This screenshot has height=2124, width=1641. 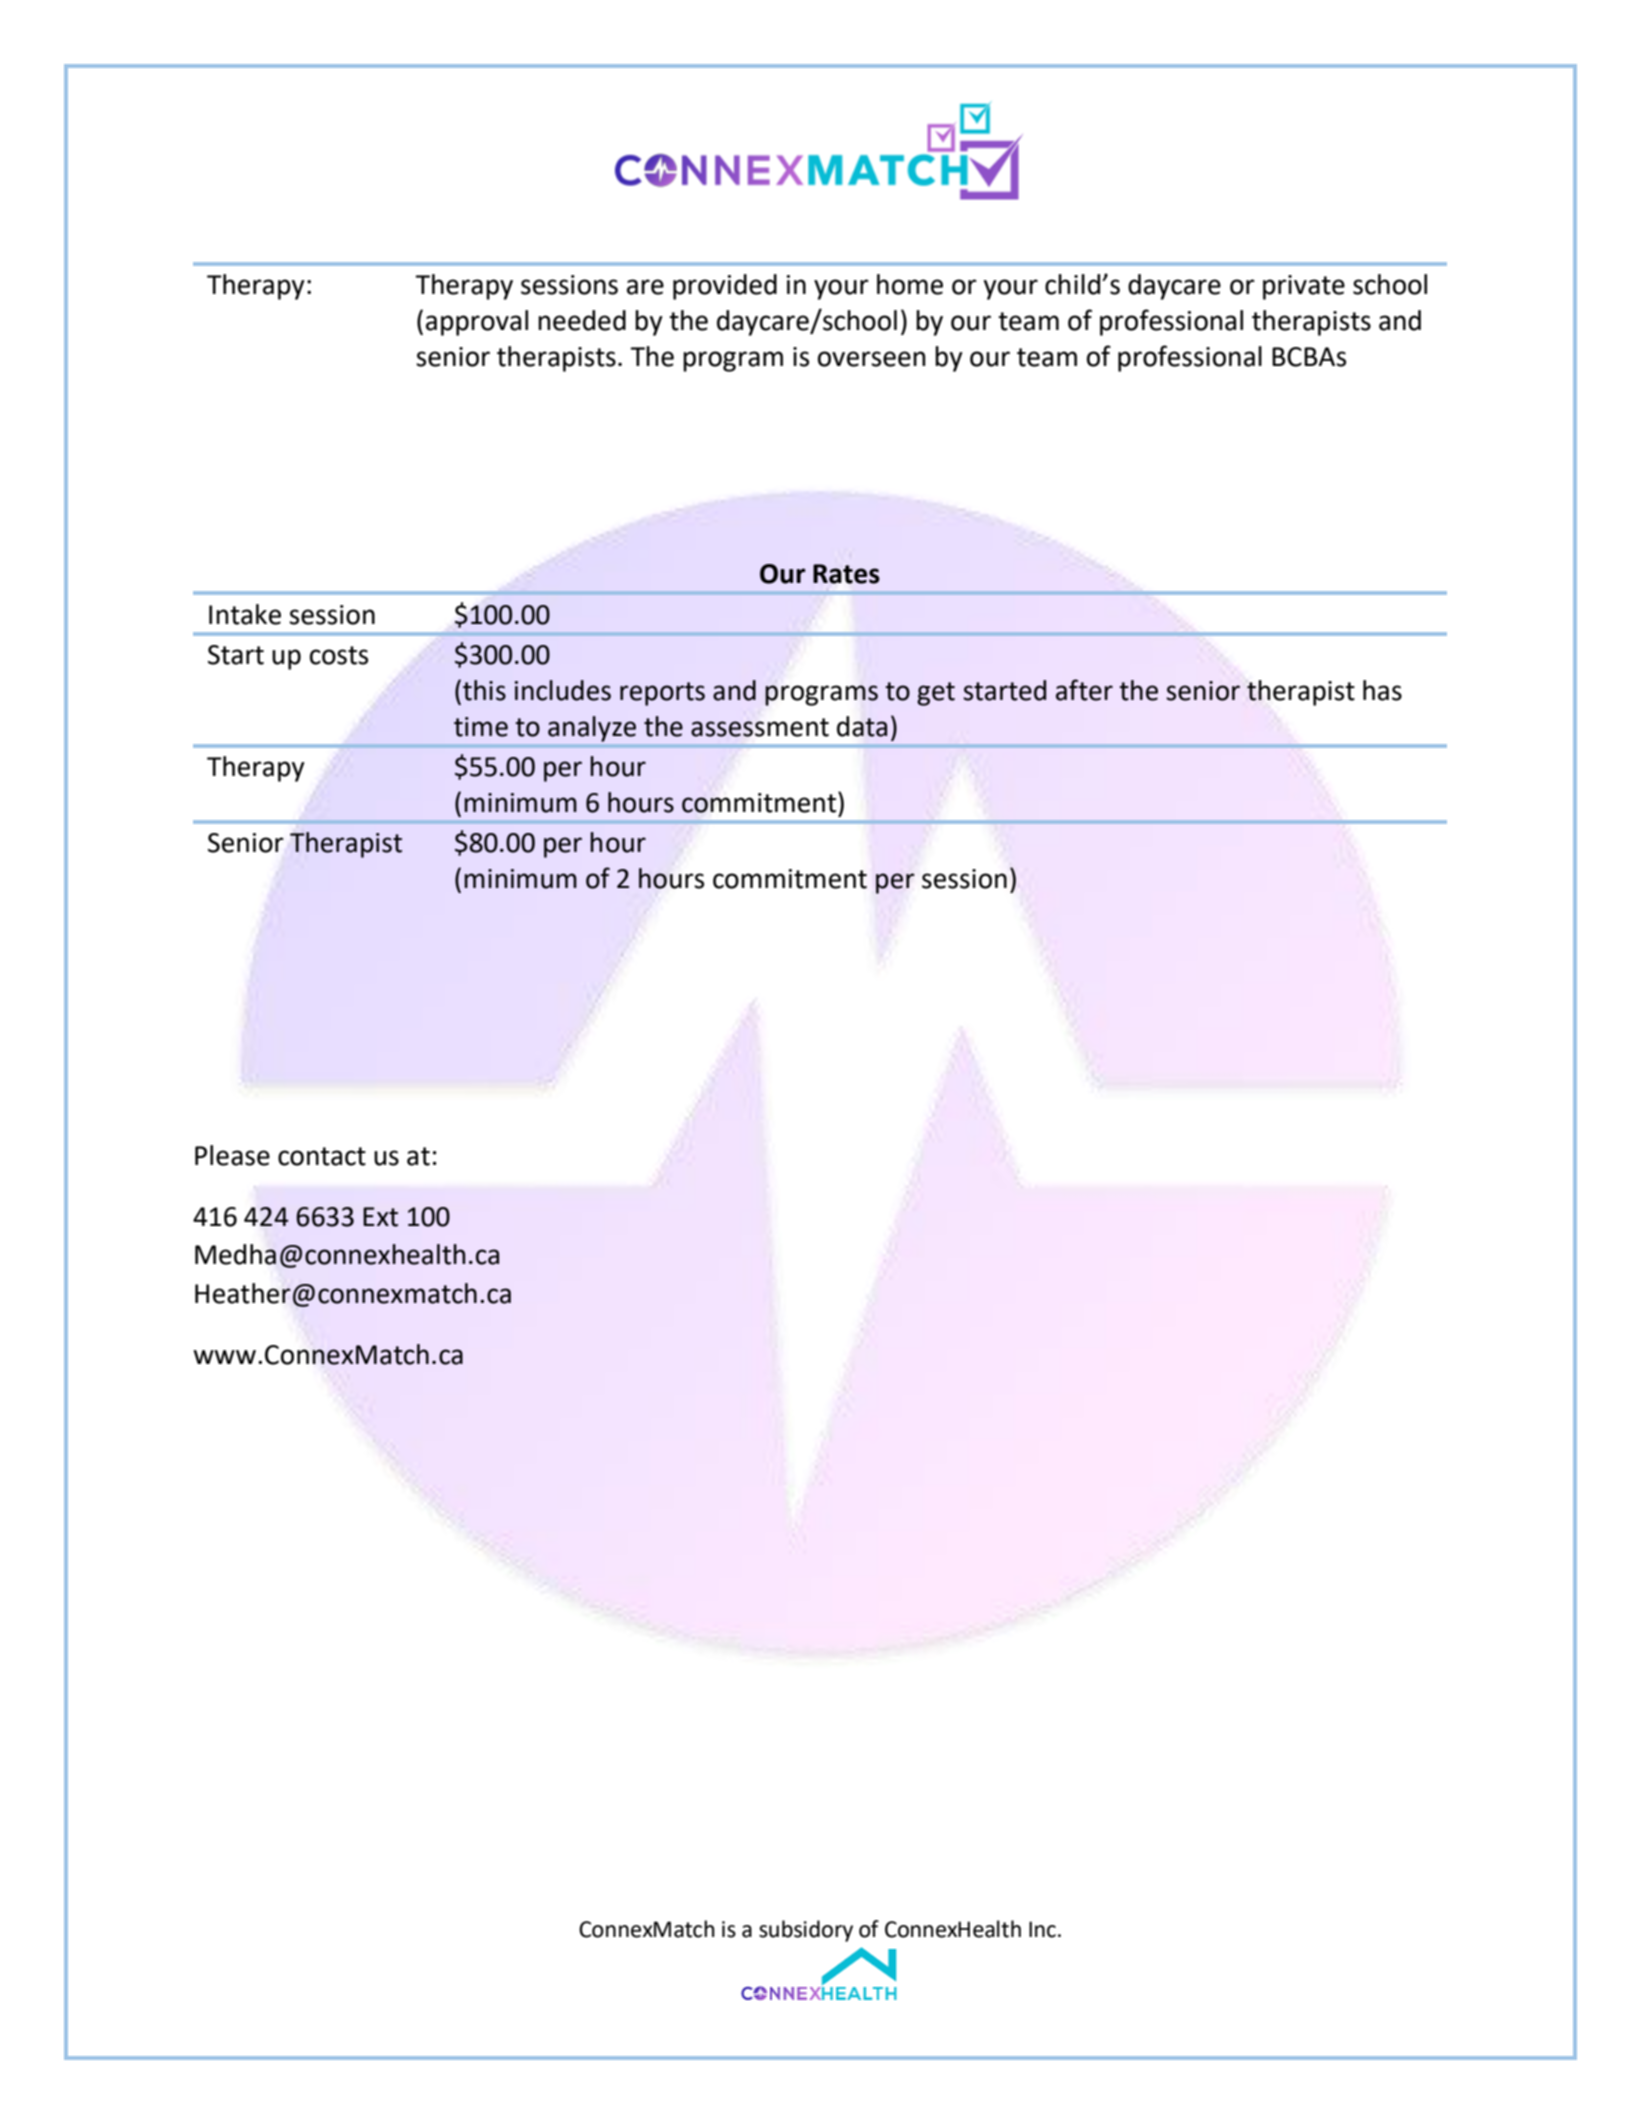 I want to click on Ext, so click(x=380, y=1217).
